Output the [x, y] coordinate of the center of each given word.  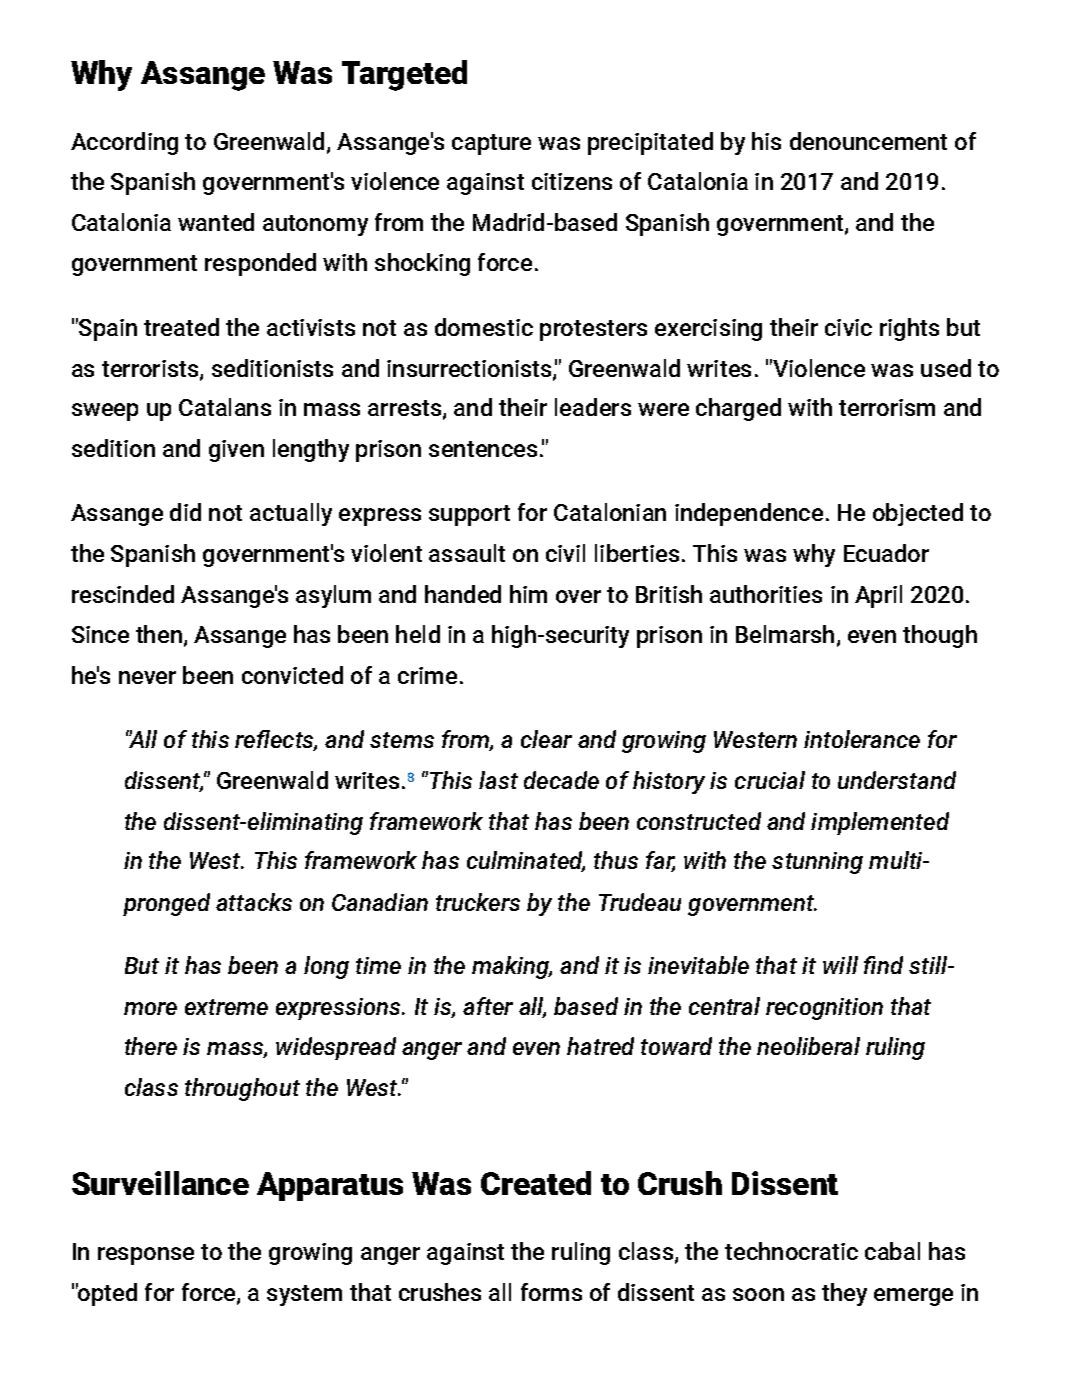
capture [491, 144]
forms [551, 1292]
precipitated [650, 143]
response [146, 1256]
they [844, 1294]
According [124, 143]
